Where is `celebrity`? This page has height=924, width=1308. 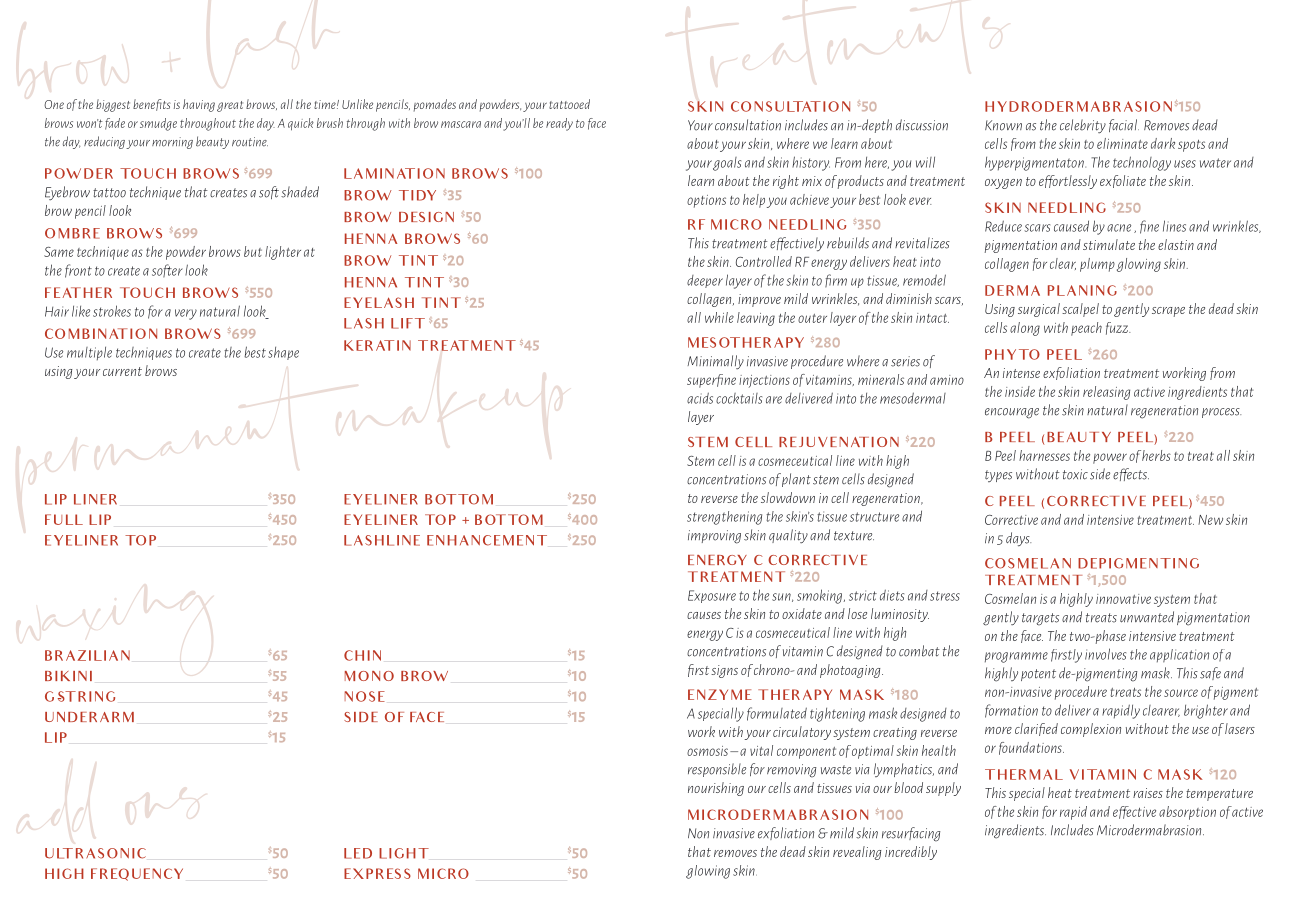
celebrity is located at coordinates (1083, 126).
